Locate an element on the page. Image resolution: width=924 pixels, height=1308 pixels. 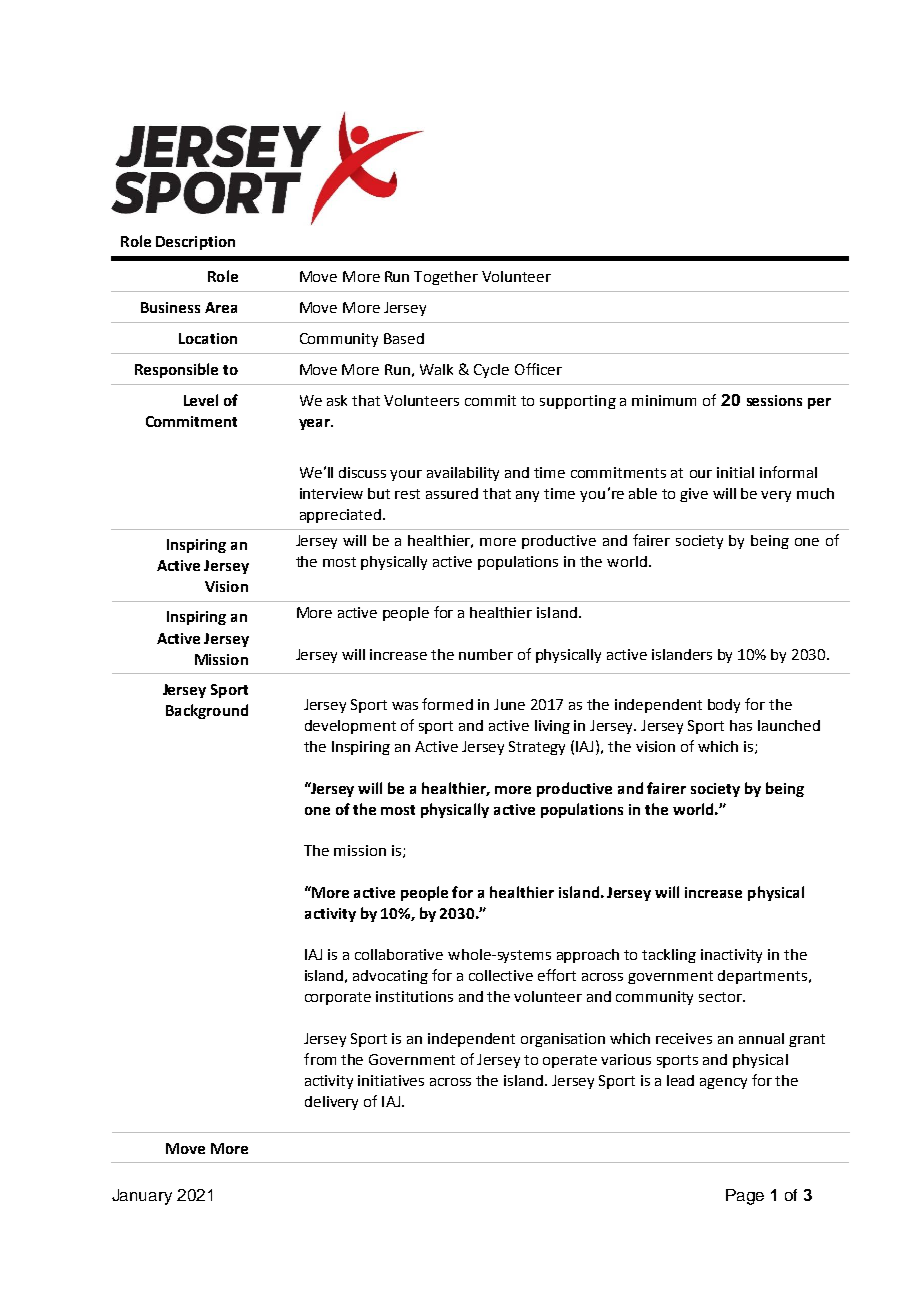
departments is located at coordinates (762, 977).
